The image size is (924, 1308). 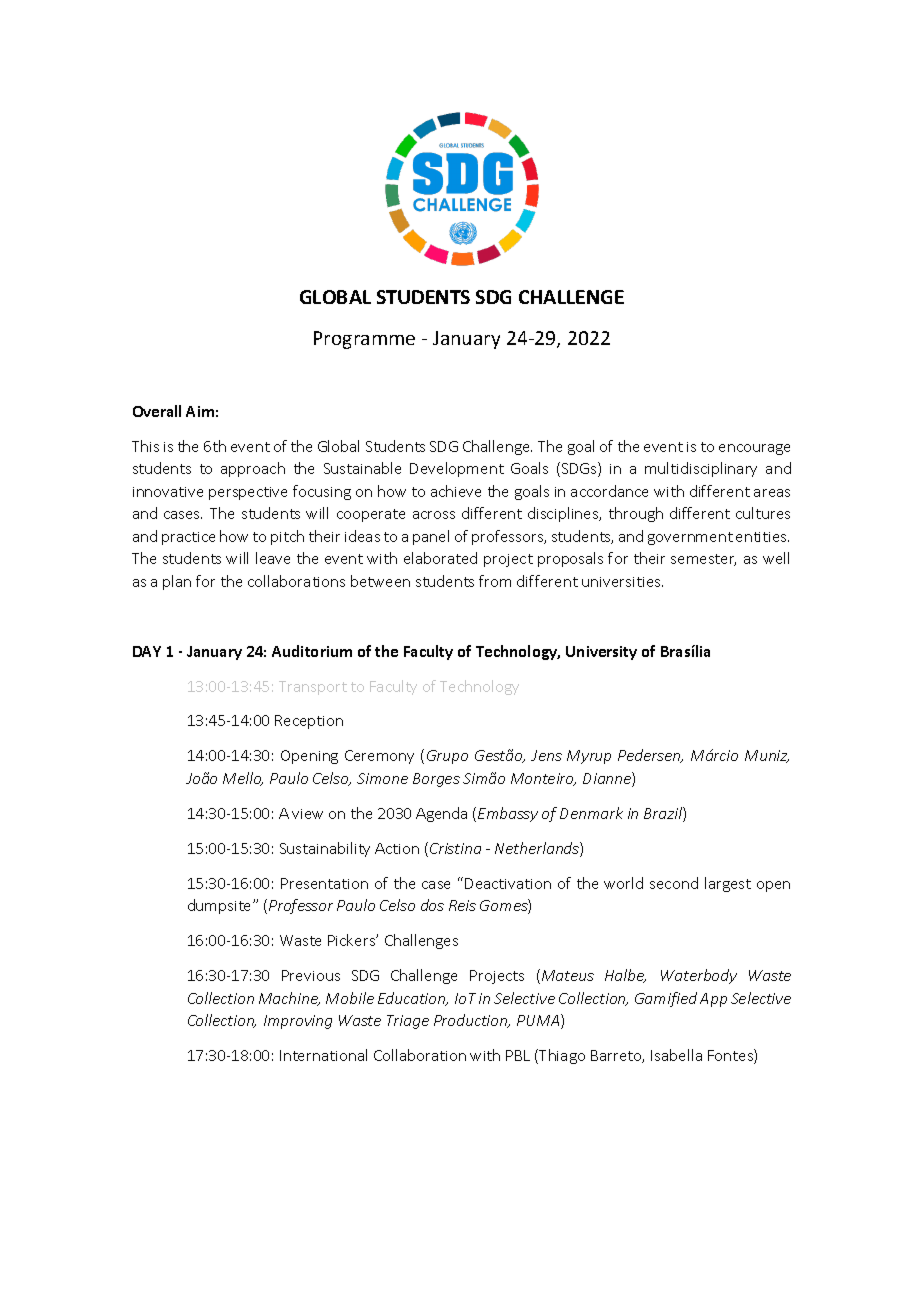 What do you see at coordinates (754, 449) in the screenshot?
I see `encourage` at bounding box center [754, 449].
